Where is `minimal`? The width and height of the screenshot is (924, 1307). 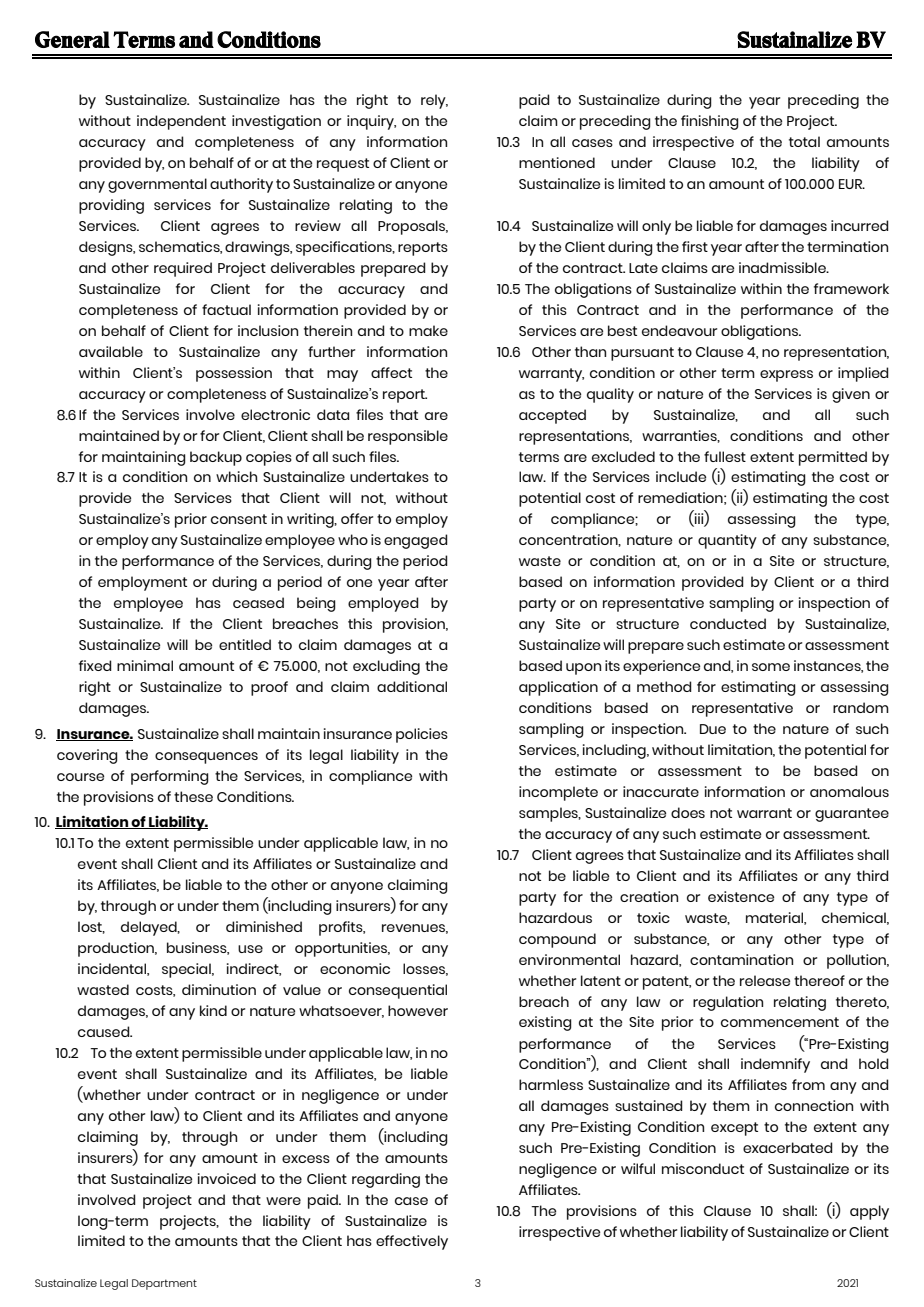 minimal is located at coordinates (145, 665).
